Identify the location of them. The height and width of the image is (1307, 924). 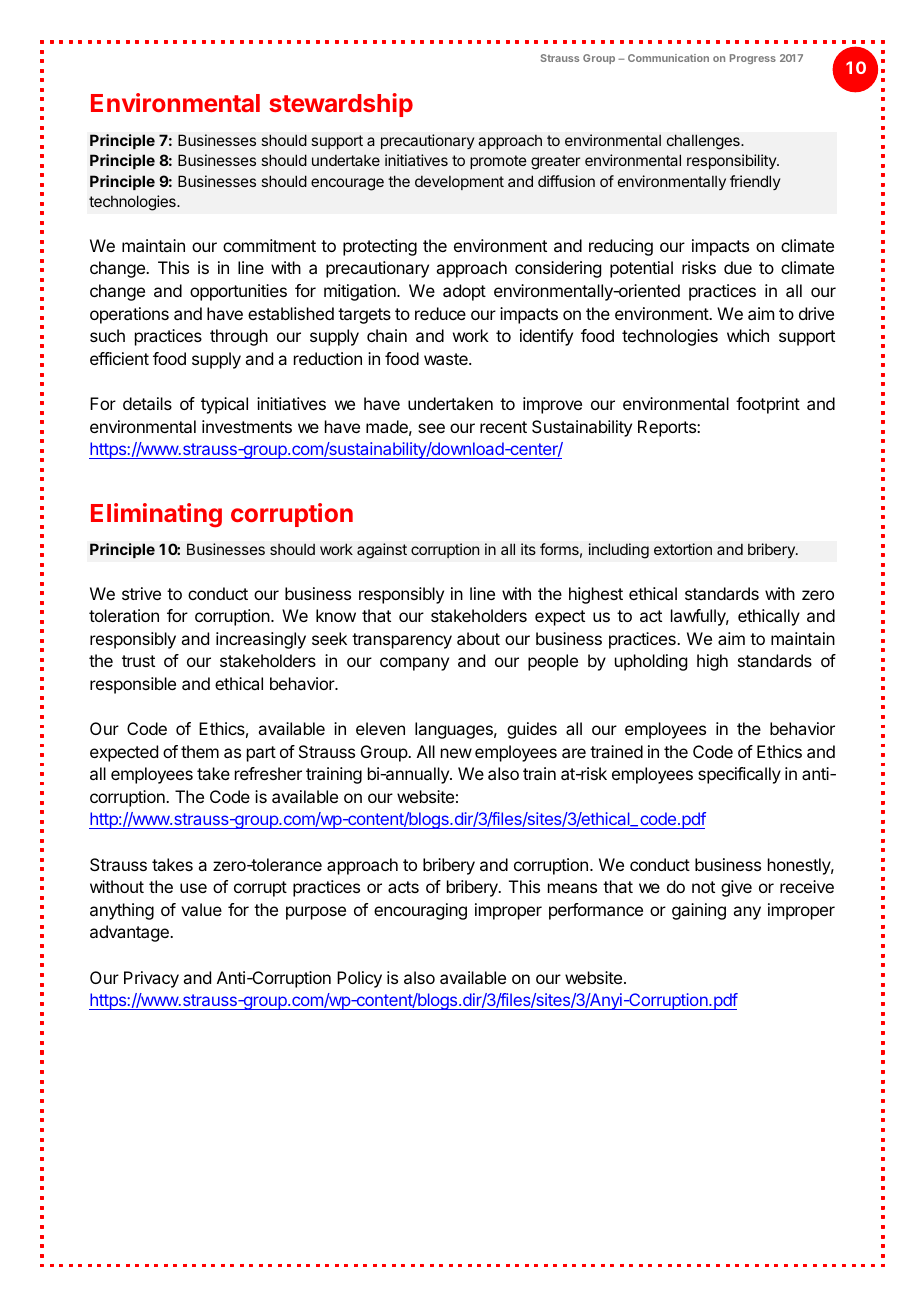
(200, 751).
